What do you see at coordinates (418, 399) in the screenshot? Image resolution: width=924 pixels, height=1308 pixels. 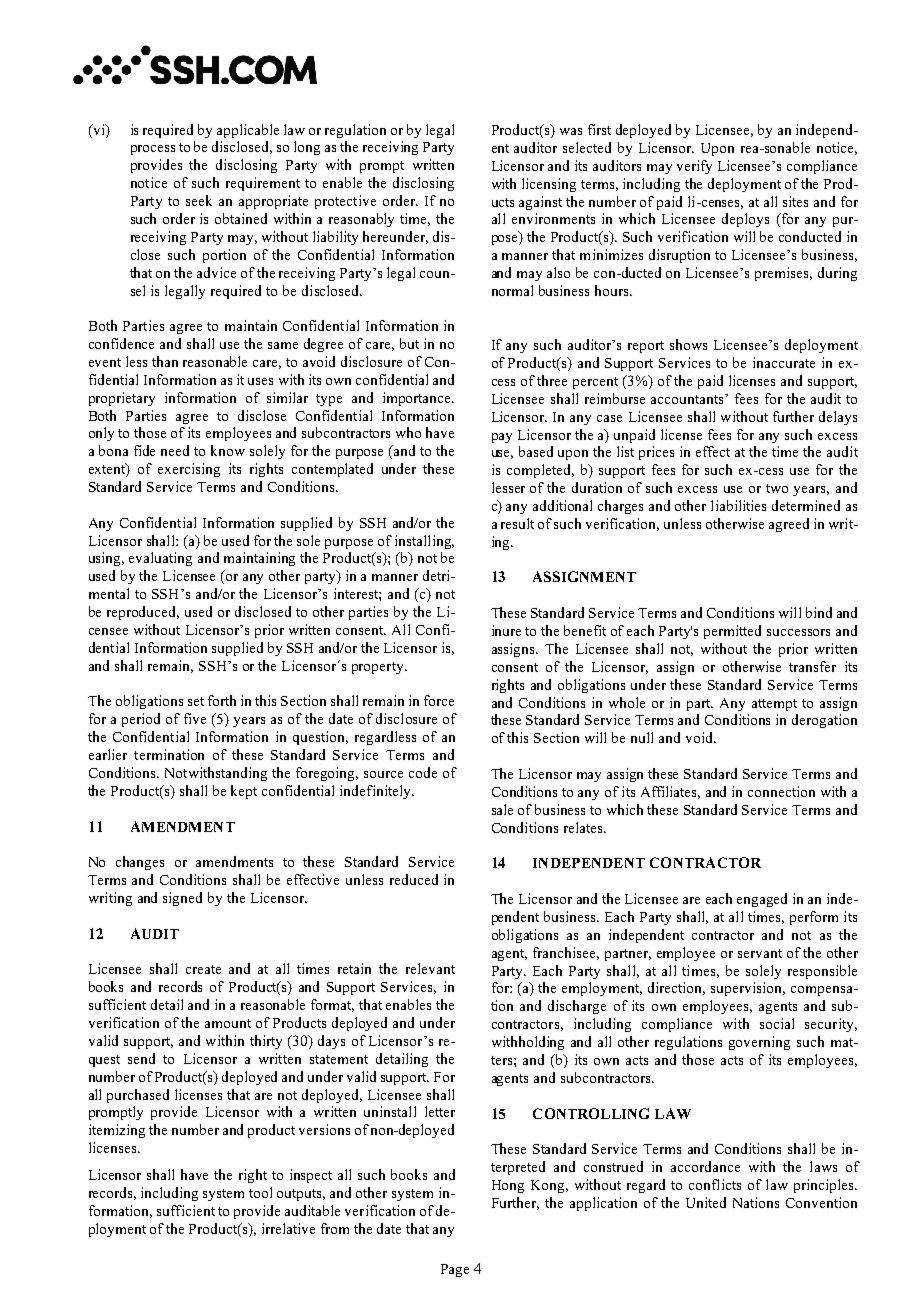 I see `importance` at bounding box center [418, 399].
